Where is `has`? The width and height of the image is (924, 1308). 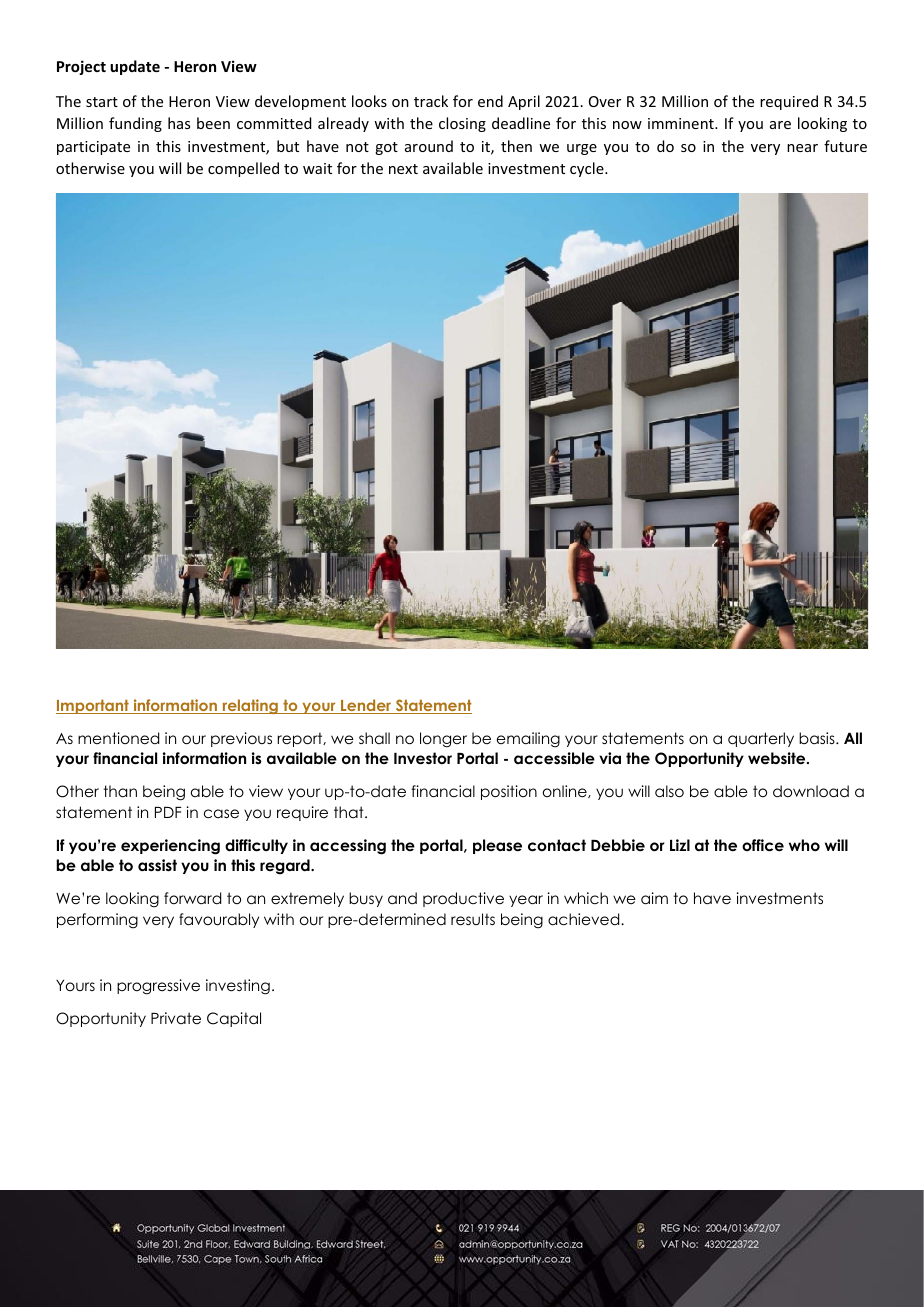 has is located at coordinates (179, 123).
